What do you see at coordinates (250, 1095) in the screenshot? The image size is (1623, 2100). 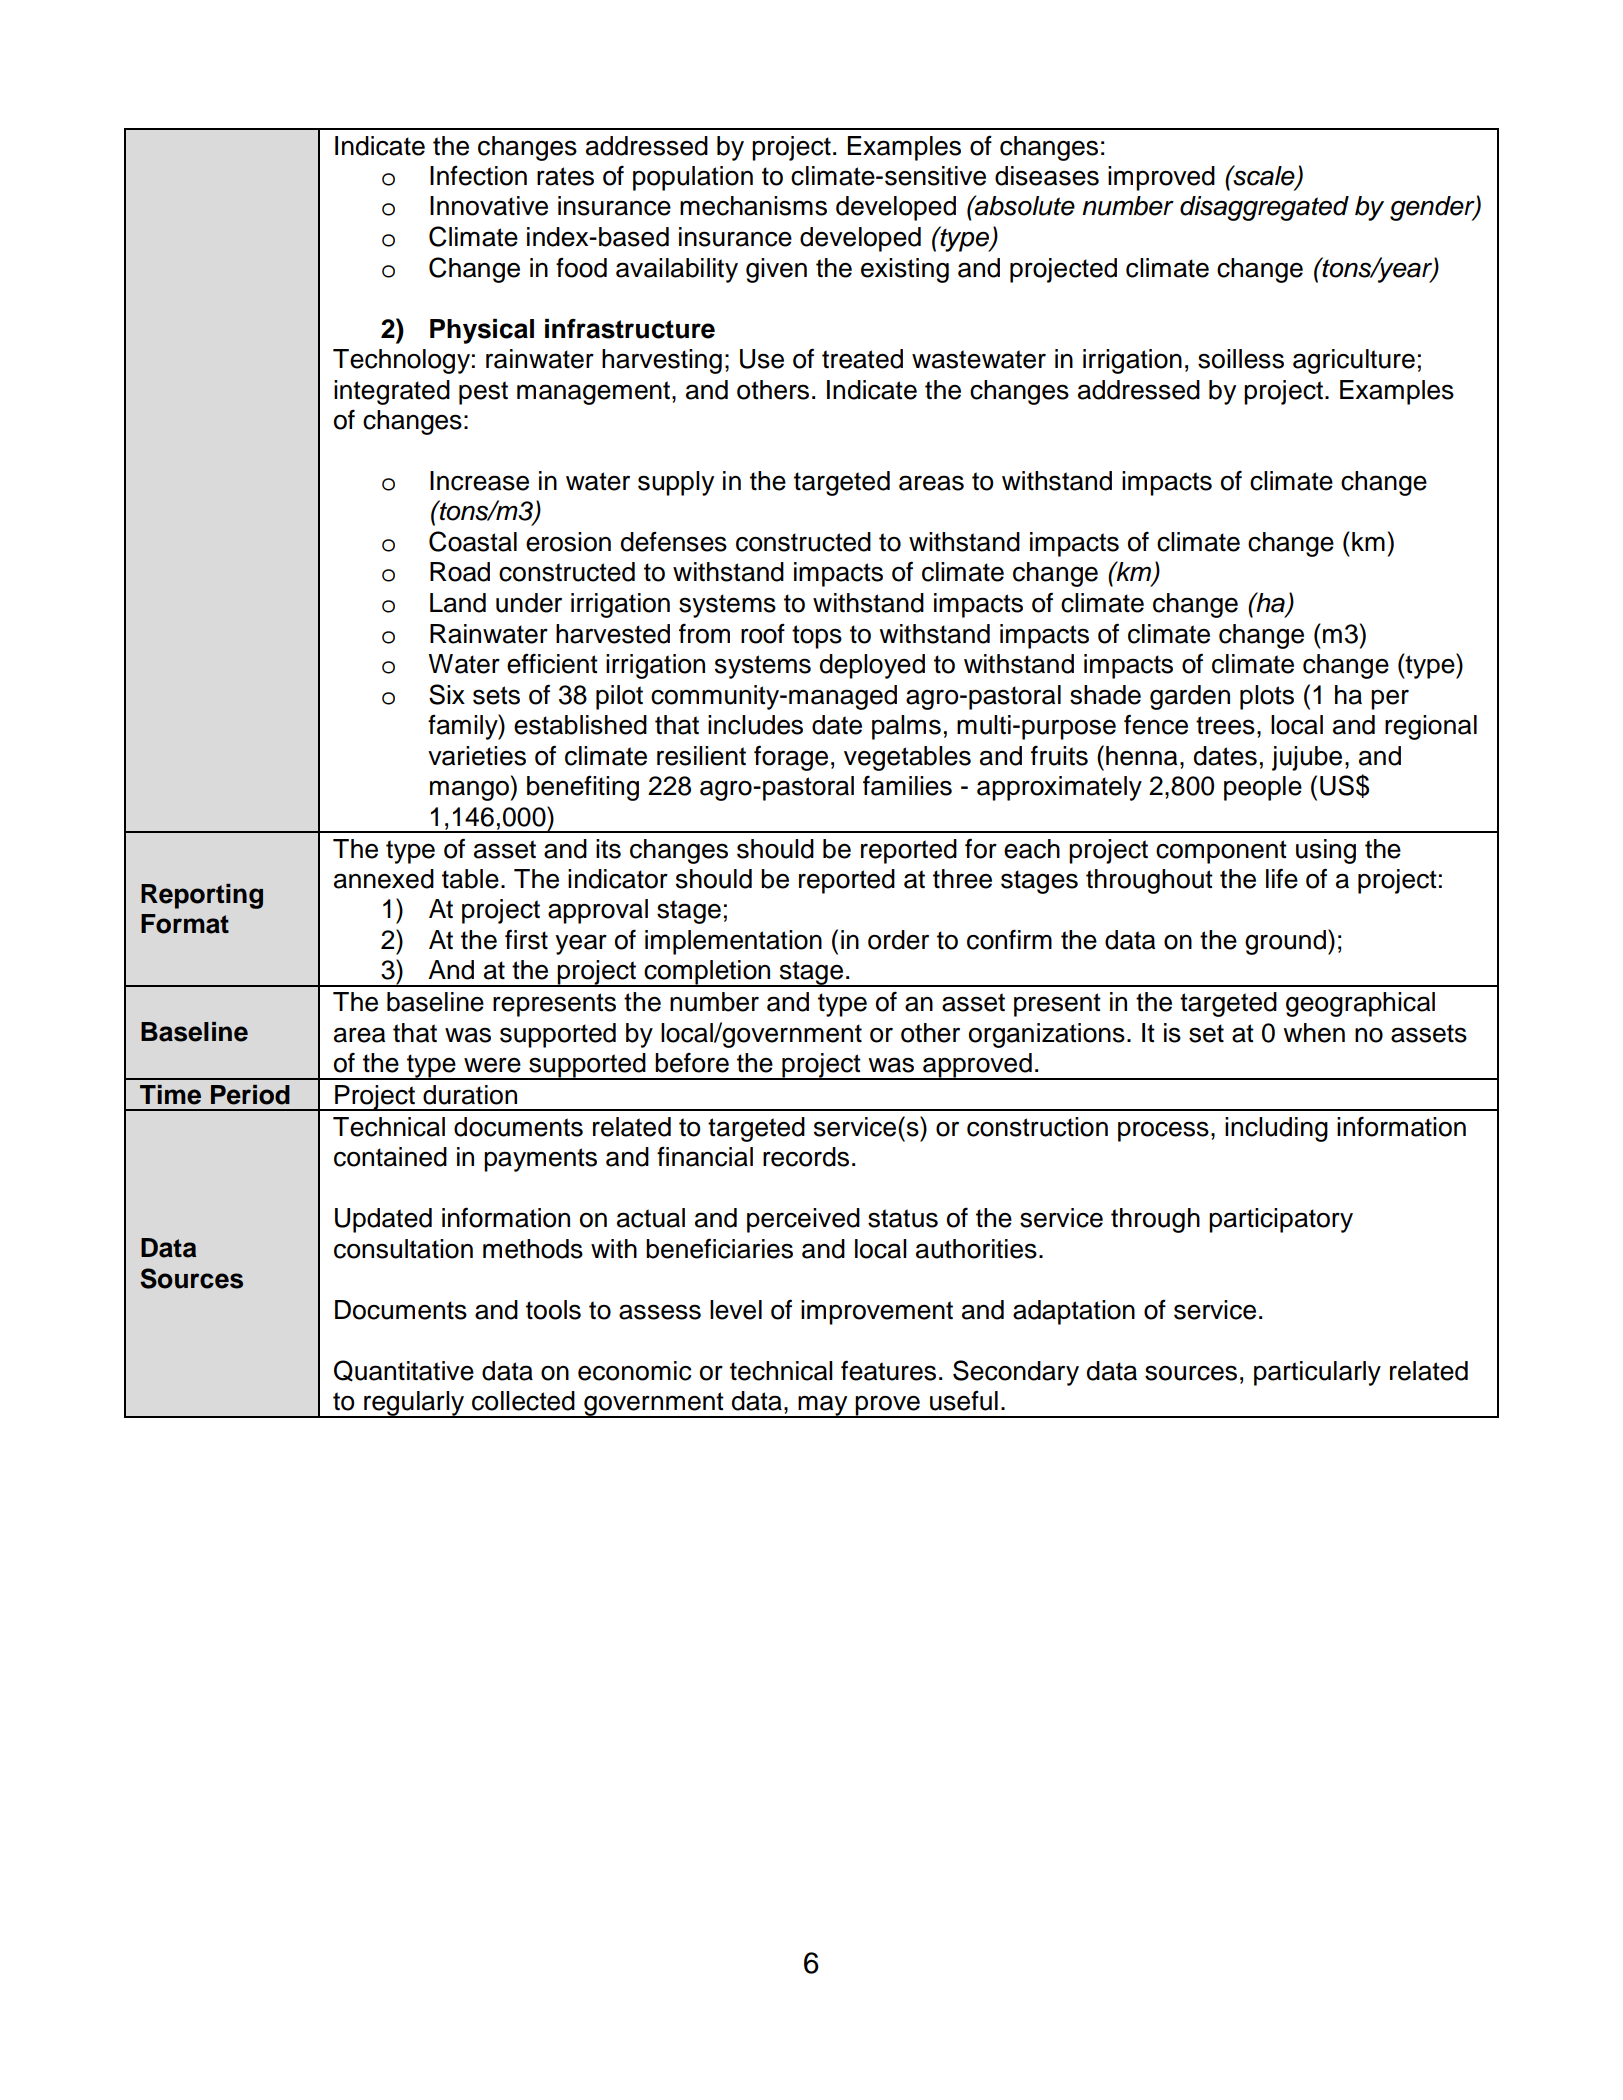 I see `Period` at bounding box center [250, 1095].
